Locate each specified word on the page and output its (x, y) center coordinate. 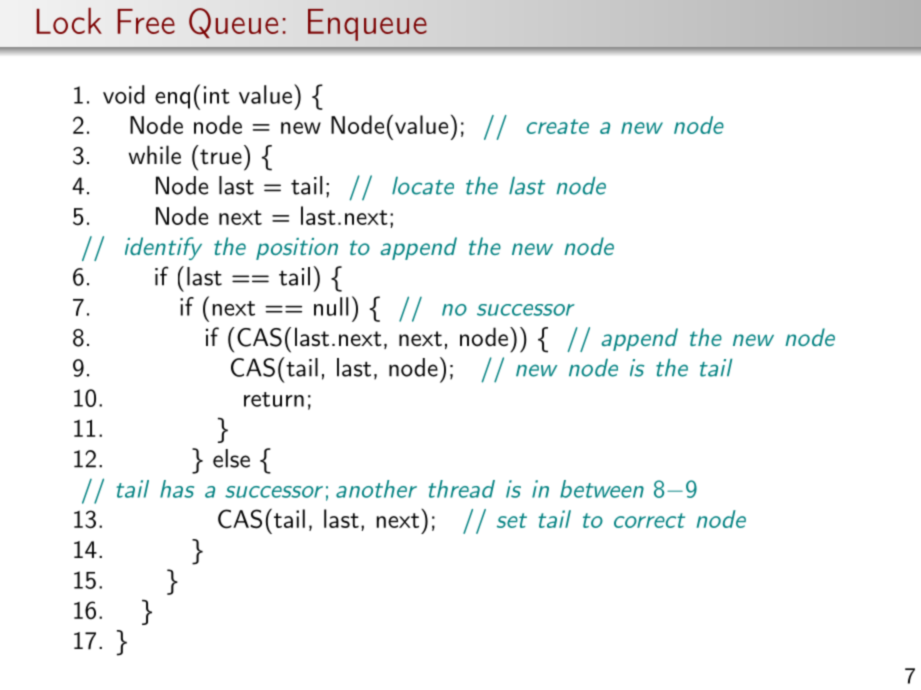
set (512, 520)
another (376, 489)
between (602, 489)
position (297, 249)
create (558, 126)
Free (146, 21)
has (177, 489)
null (331, 306)
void (124, 94)
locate (423, 186)
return (274, 399)
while (155, 154)
